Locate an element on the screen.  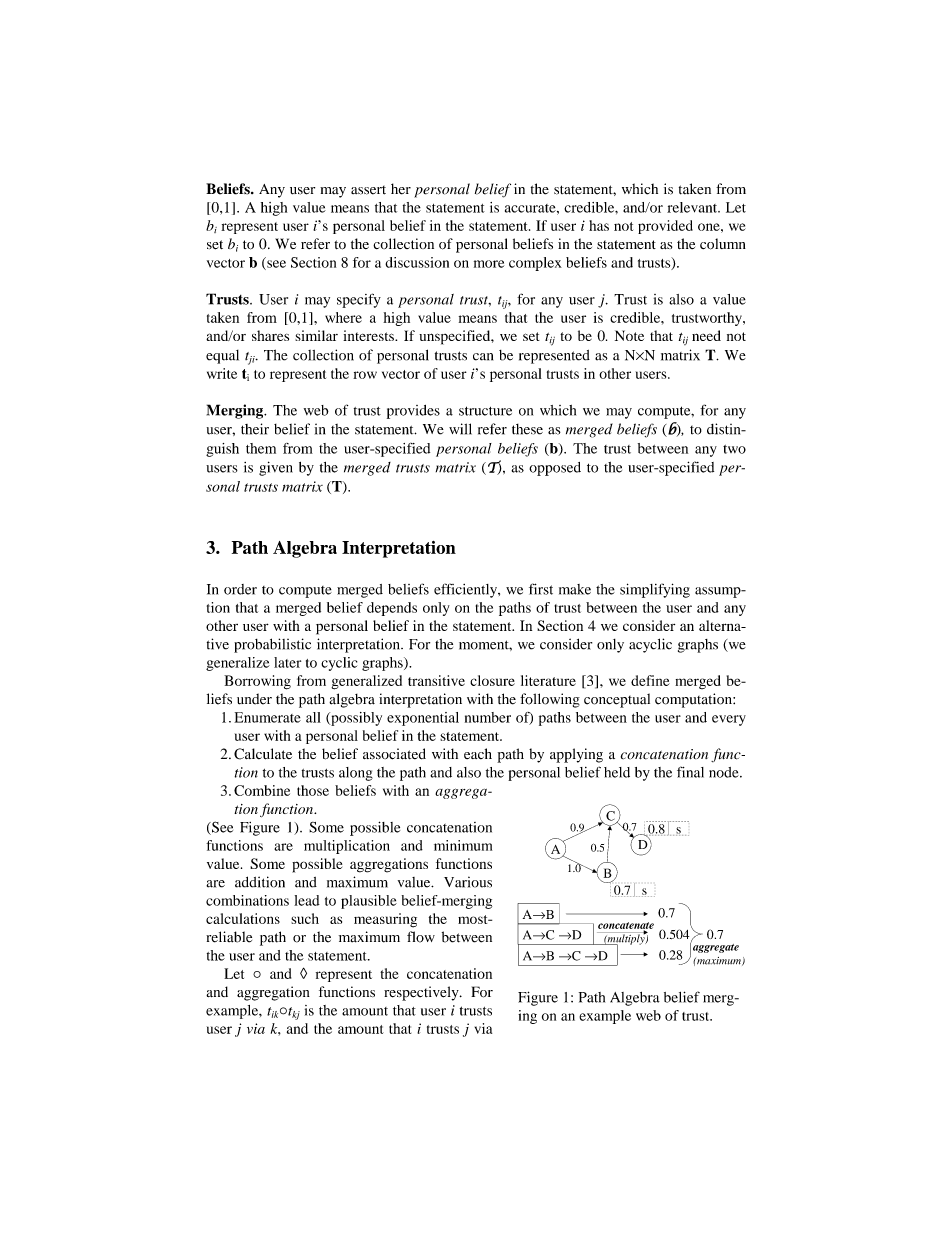
more is located at coordinates (489, 264).
